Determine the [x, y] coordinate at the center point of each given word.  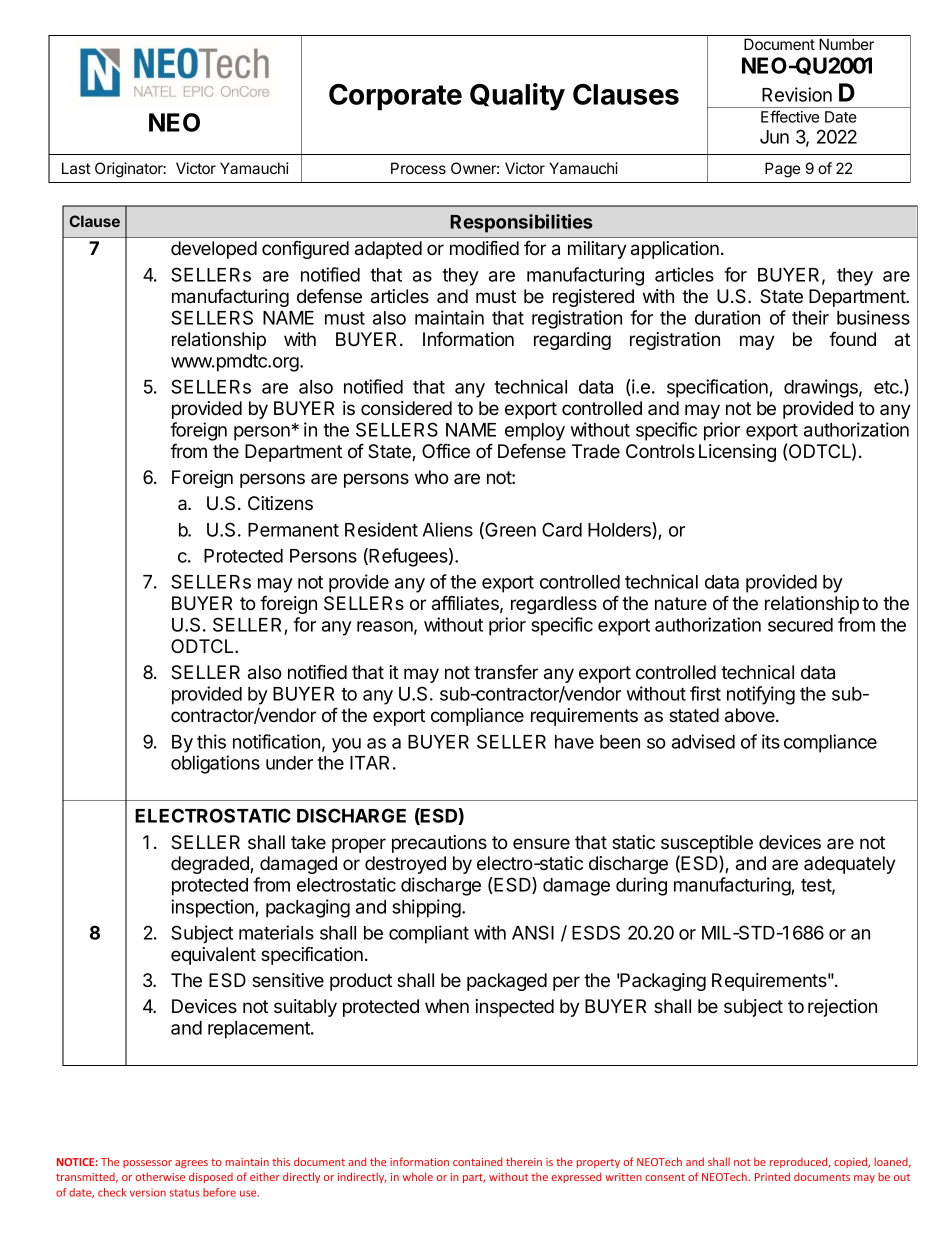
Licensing [737, 453]
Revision [797, 94]
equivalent [213, 956]
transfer [506, 672]
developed [214, 250]
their [810, 317]
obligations [215, 764]
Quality [517, 97]
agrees [191, 1164]
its [771, 741]
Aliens [447, 529]
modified [484, 248]
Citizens [280, 503]
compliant [429, 934]
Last [76, 168]
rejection [842, 1008]
